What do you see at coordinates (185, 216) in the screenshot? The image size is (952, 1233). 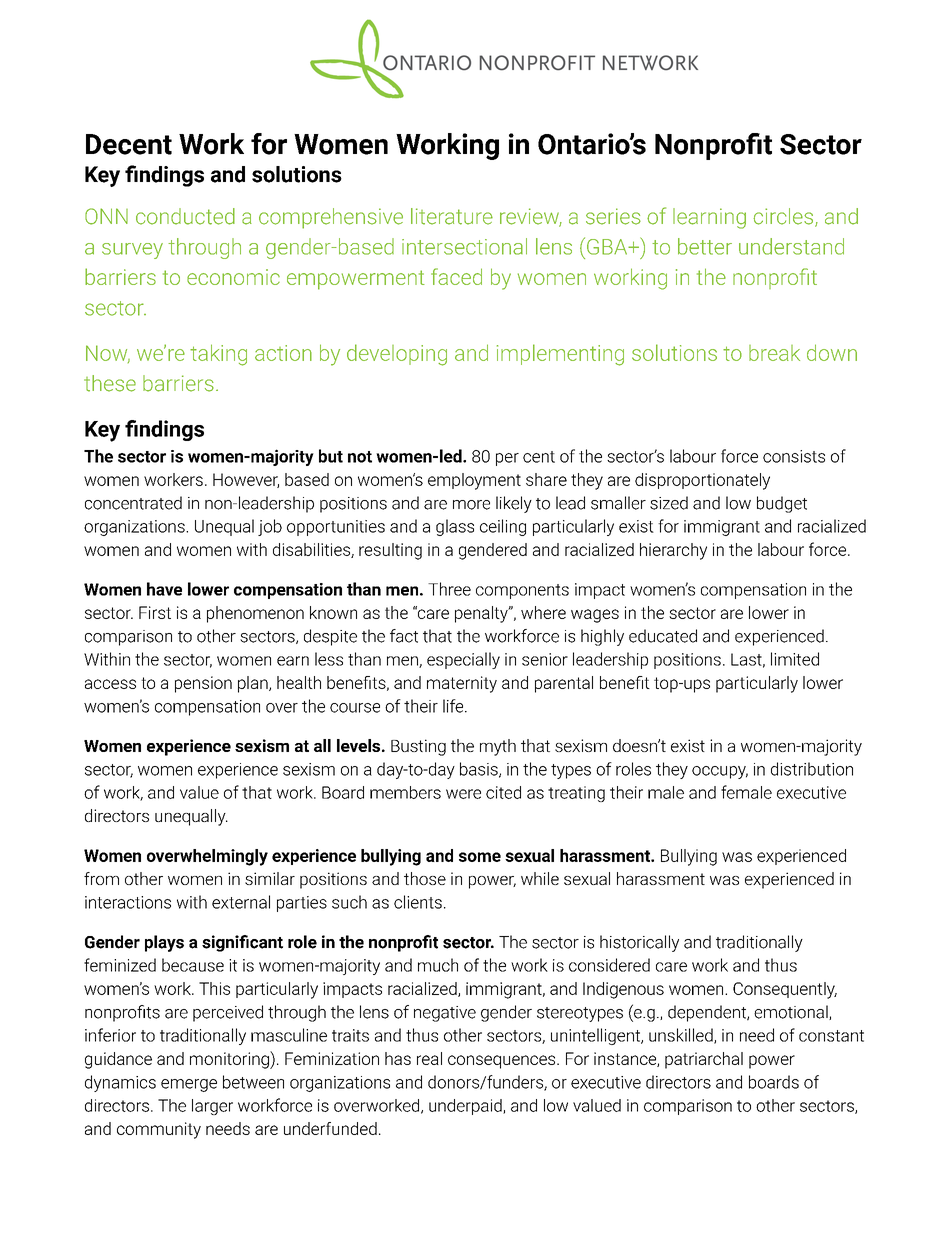 I see `conducted` at bounding box center [185, 216].
